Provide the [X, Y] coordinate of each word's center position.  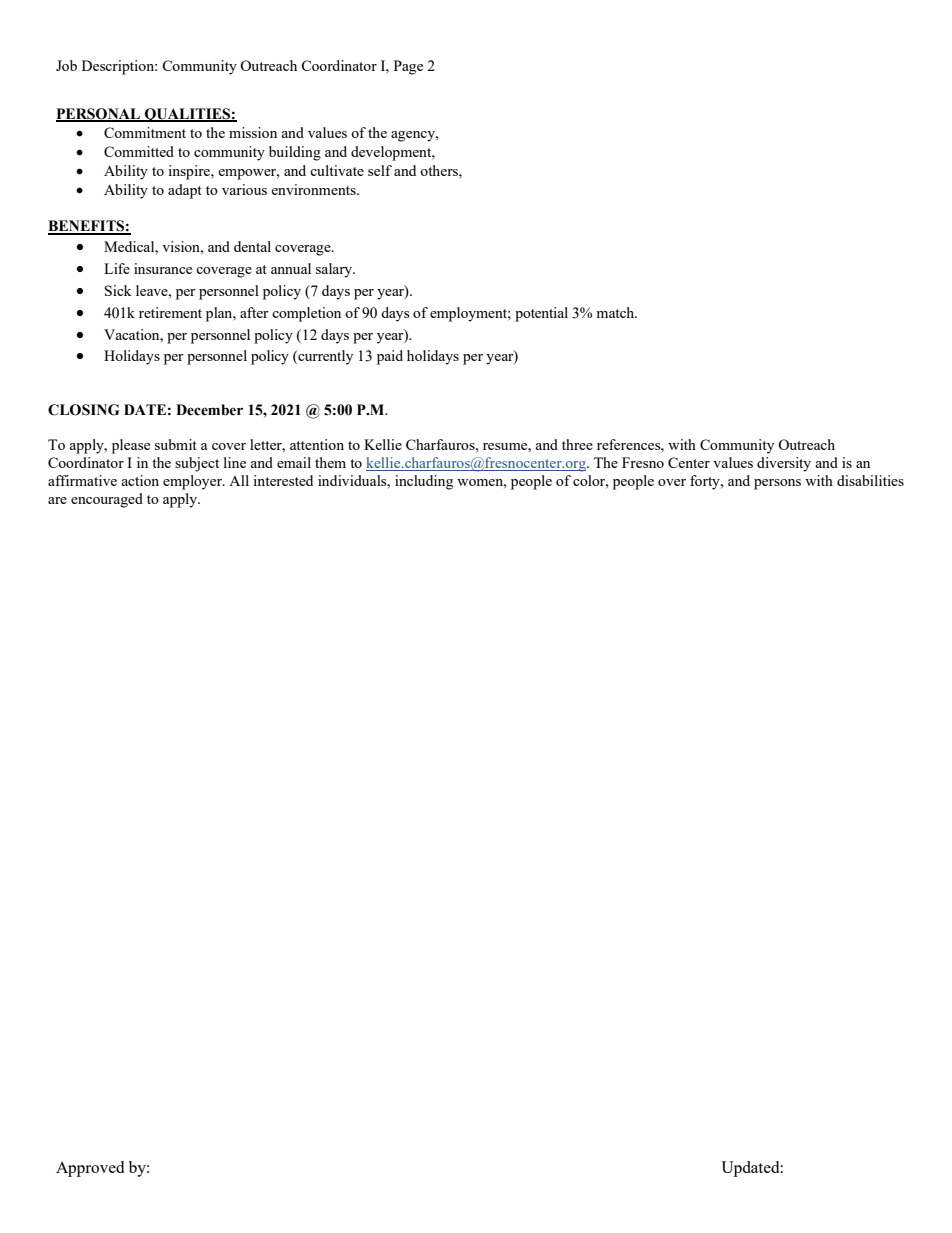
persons [777, 484]
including [424, 482]
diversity [784, 464]
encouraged [107, 500]
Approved [90, 1169]
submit [176, 444]
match [616, 312]
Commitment [145, 132]
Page [408, 67]
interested [283, 480]
